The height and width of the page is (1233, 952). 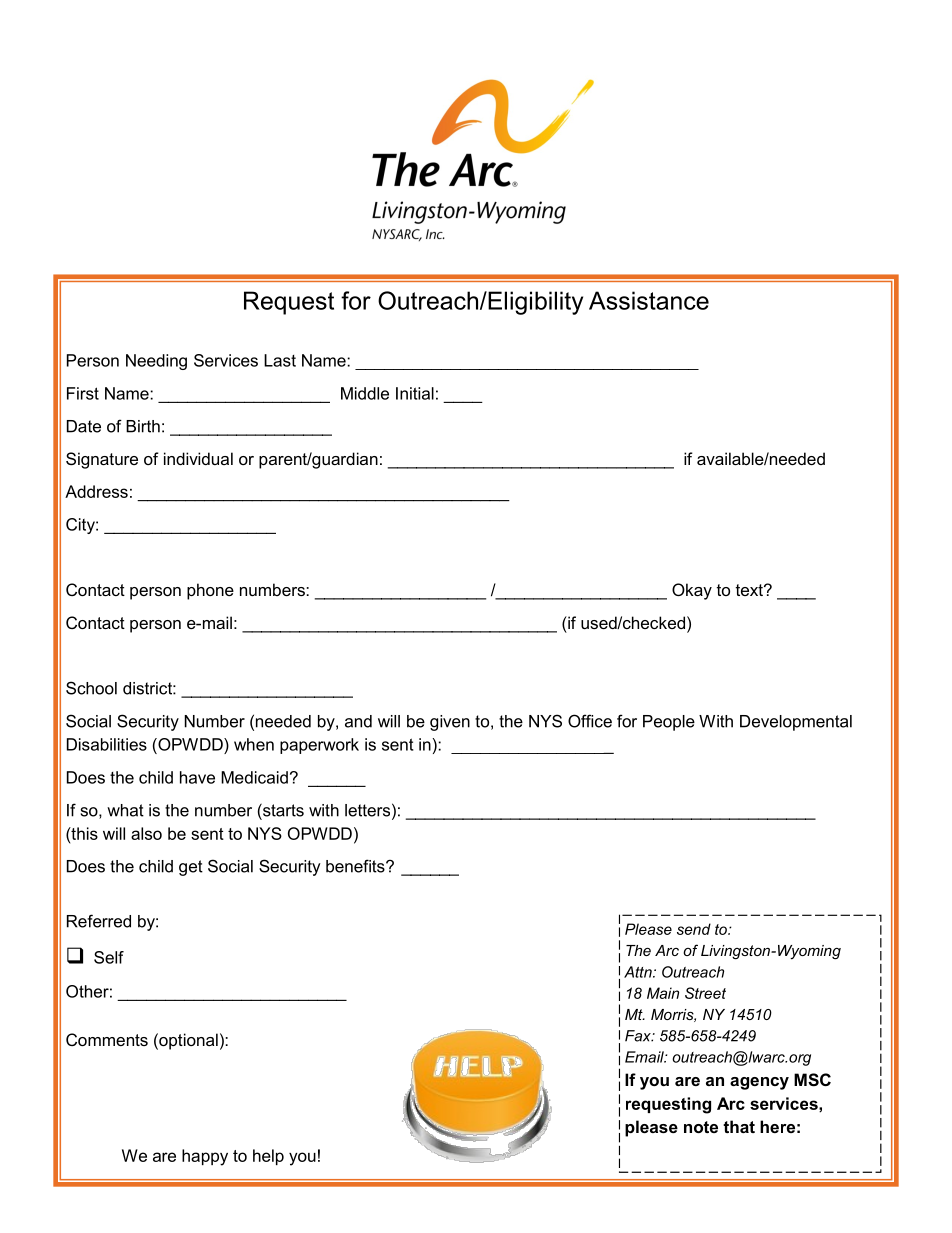 What do you see at coordinates (649, 300) in the page?
I see `Assistance` at bounding box center [649, 300].
